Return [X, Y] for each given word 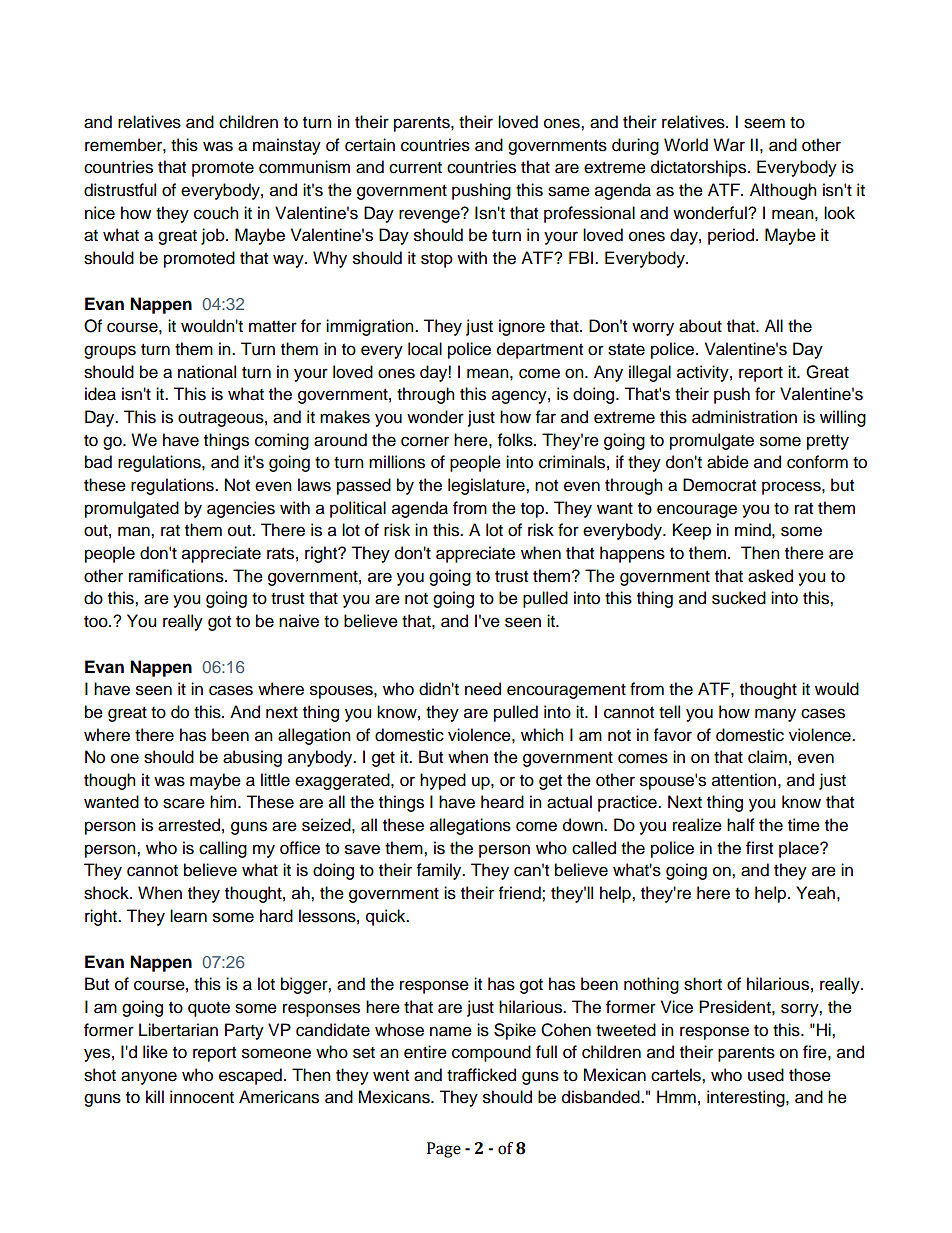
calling [223, 849]
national [207, 372]
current [415, 168]
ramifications [177, 576]
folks [516, 440]
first [759, 848]
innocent [202, 1097]
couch [216, 213]
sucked [739, 598]
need [483, 689]
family [440, 871]
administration [744, 417]
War [729, 145]
